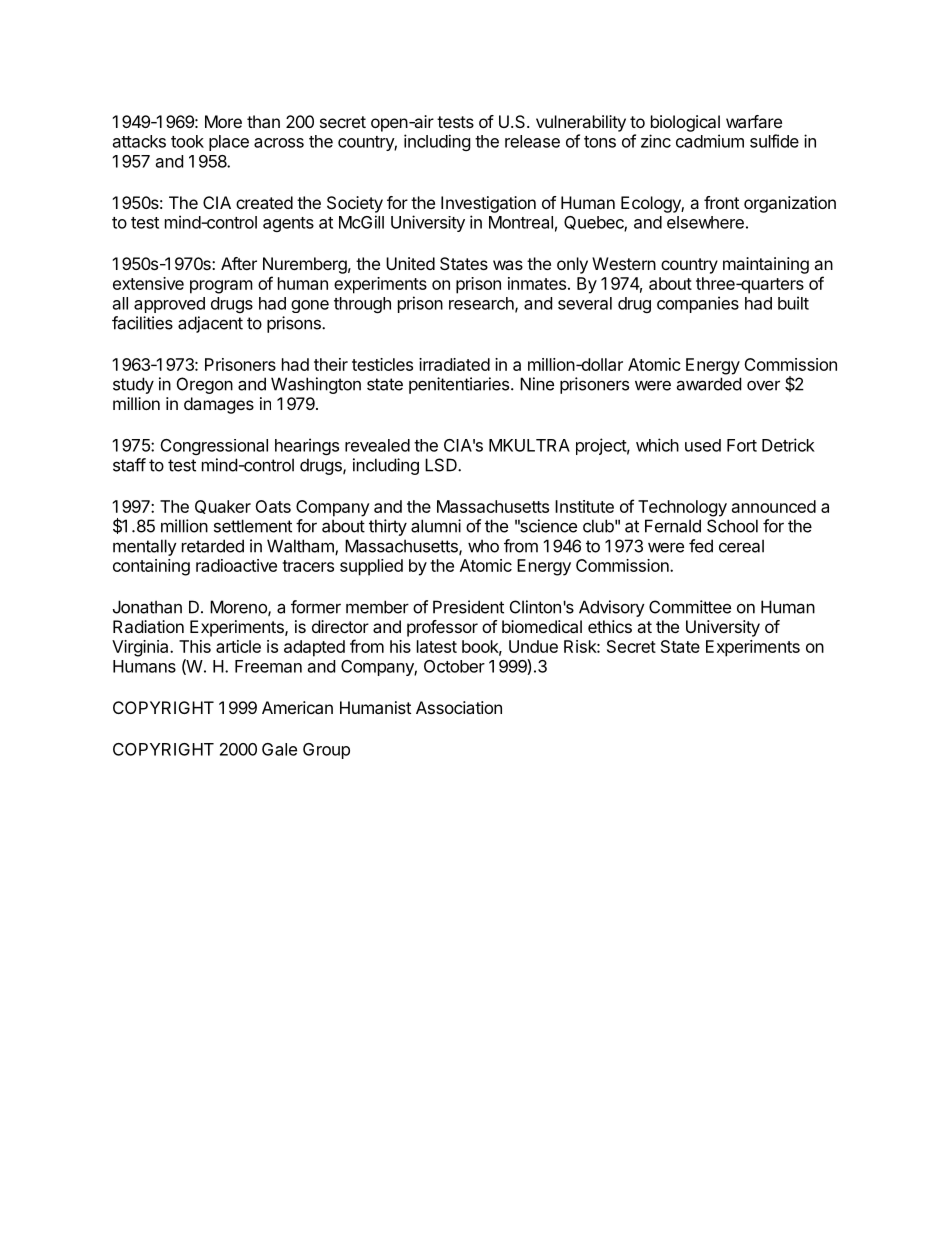 The width and height of the screenshot is (952, 1233). Describe the element at coordinates (442, 465) in the screenshot. I see `LSD` at that location.
